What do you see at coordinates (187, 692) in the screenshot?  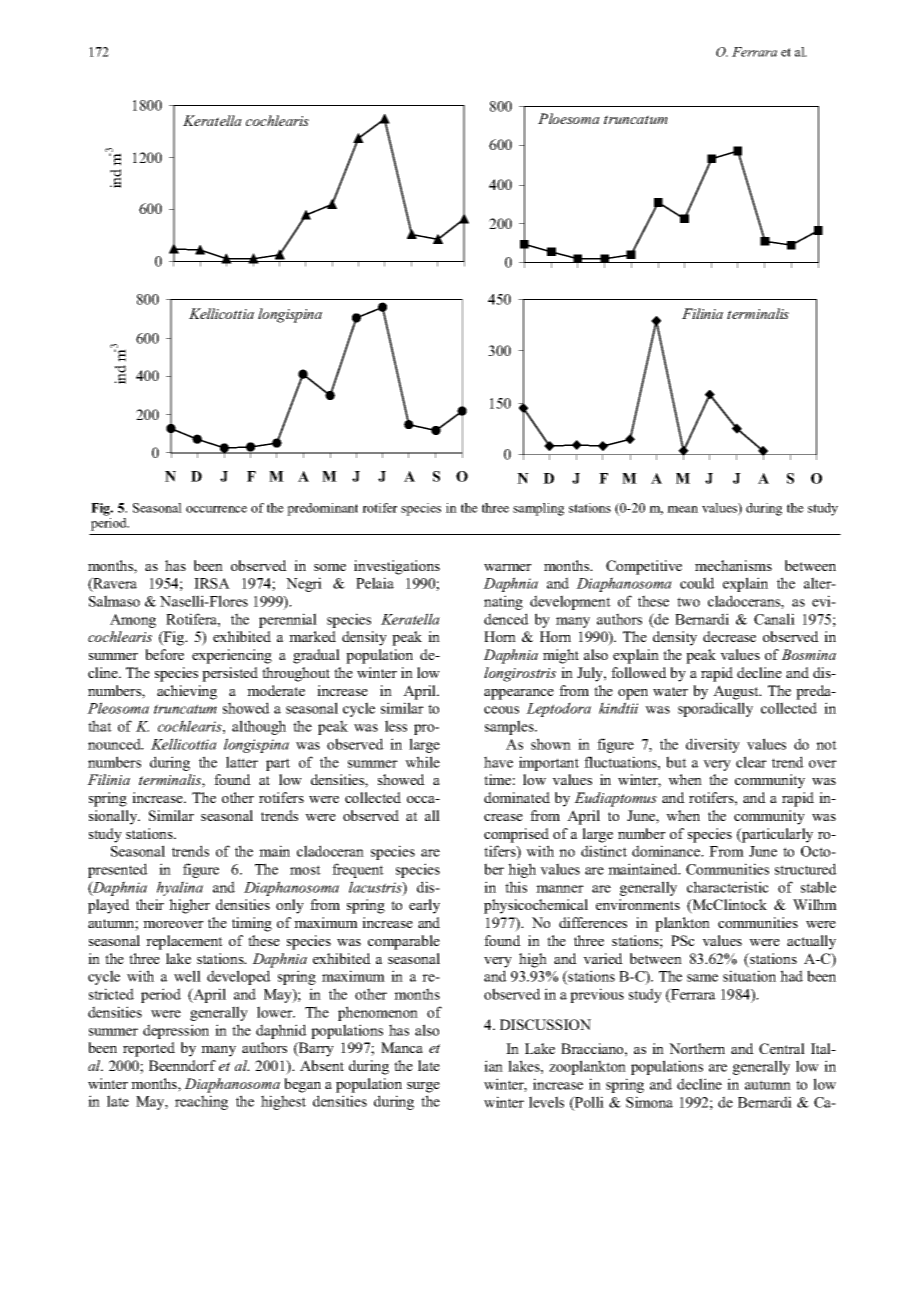 I see `achieving` at bounding box center [187, 692].
